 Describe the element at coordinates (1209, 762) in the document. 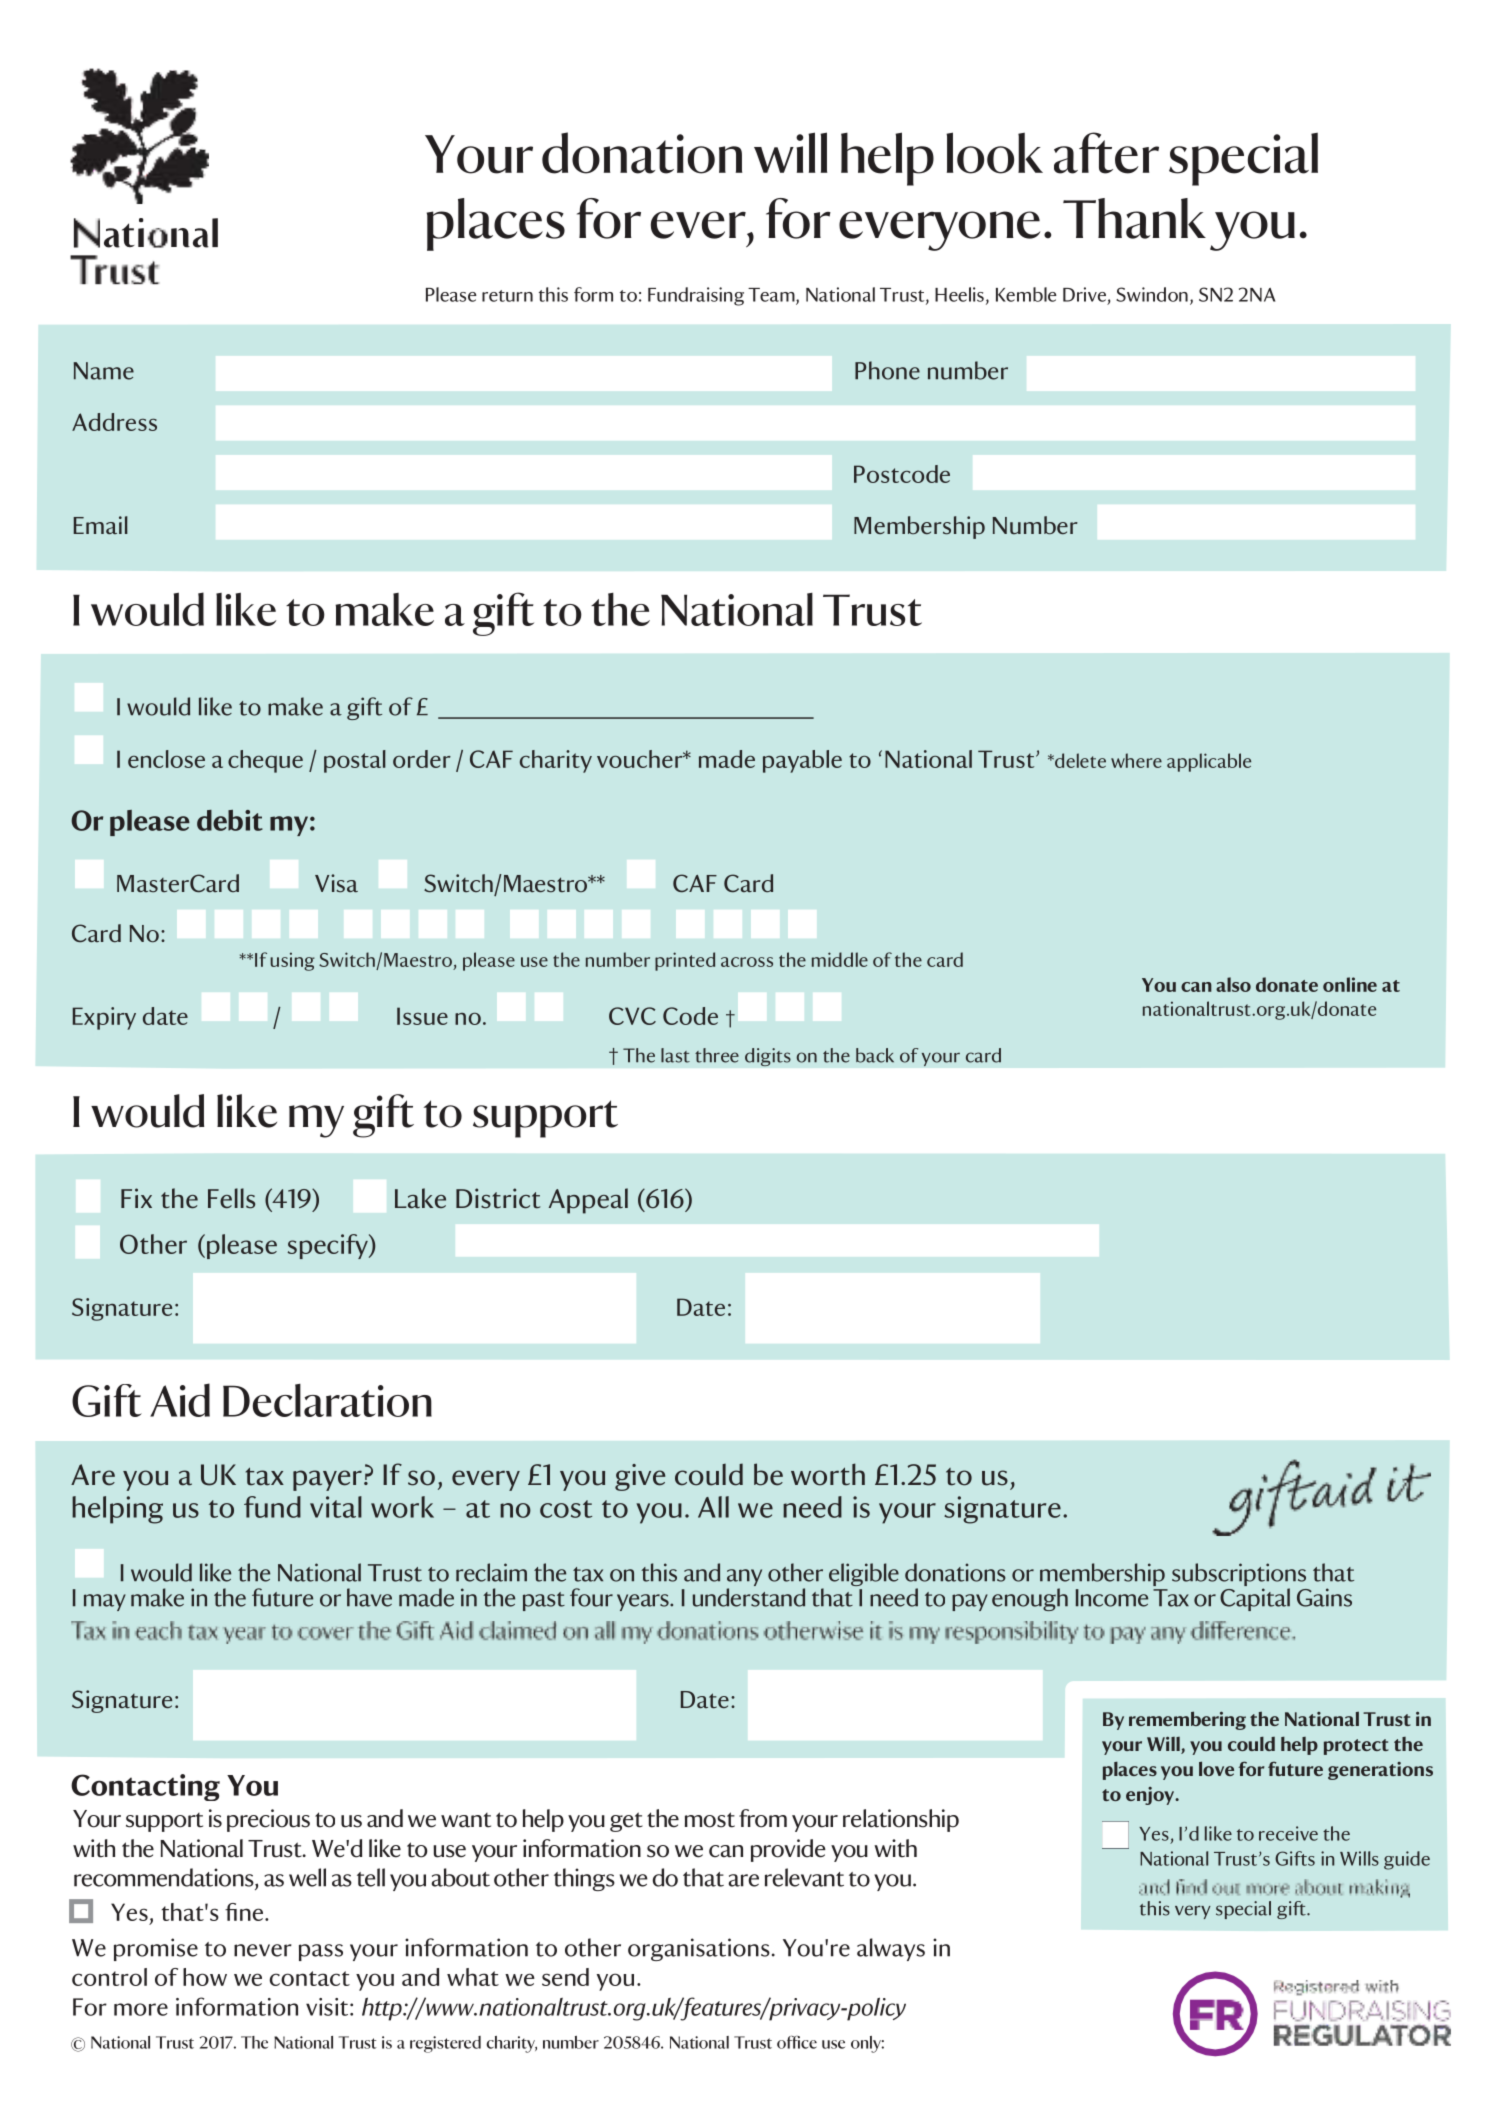

I see `applicable` at that location.
